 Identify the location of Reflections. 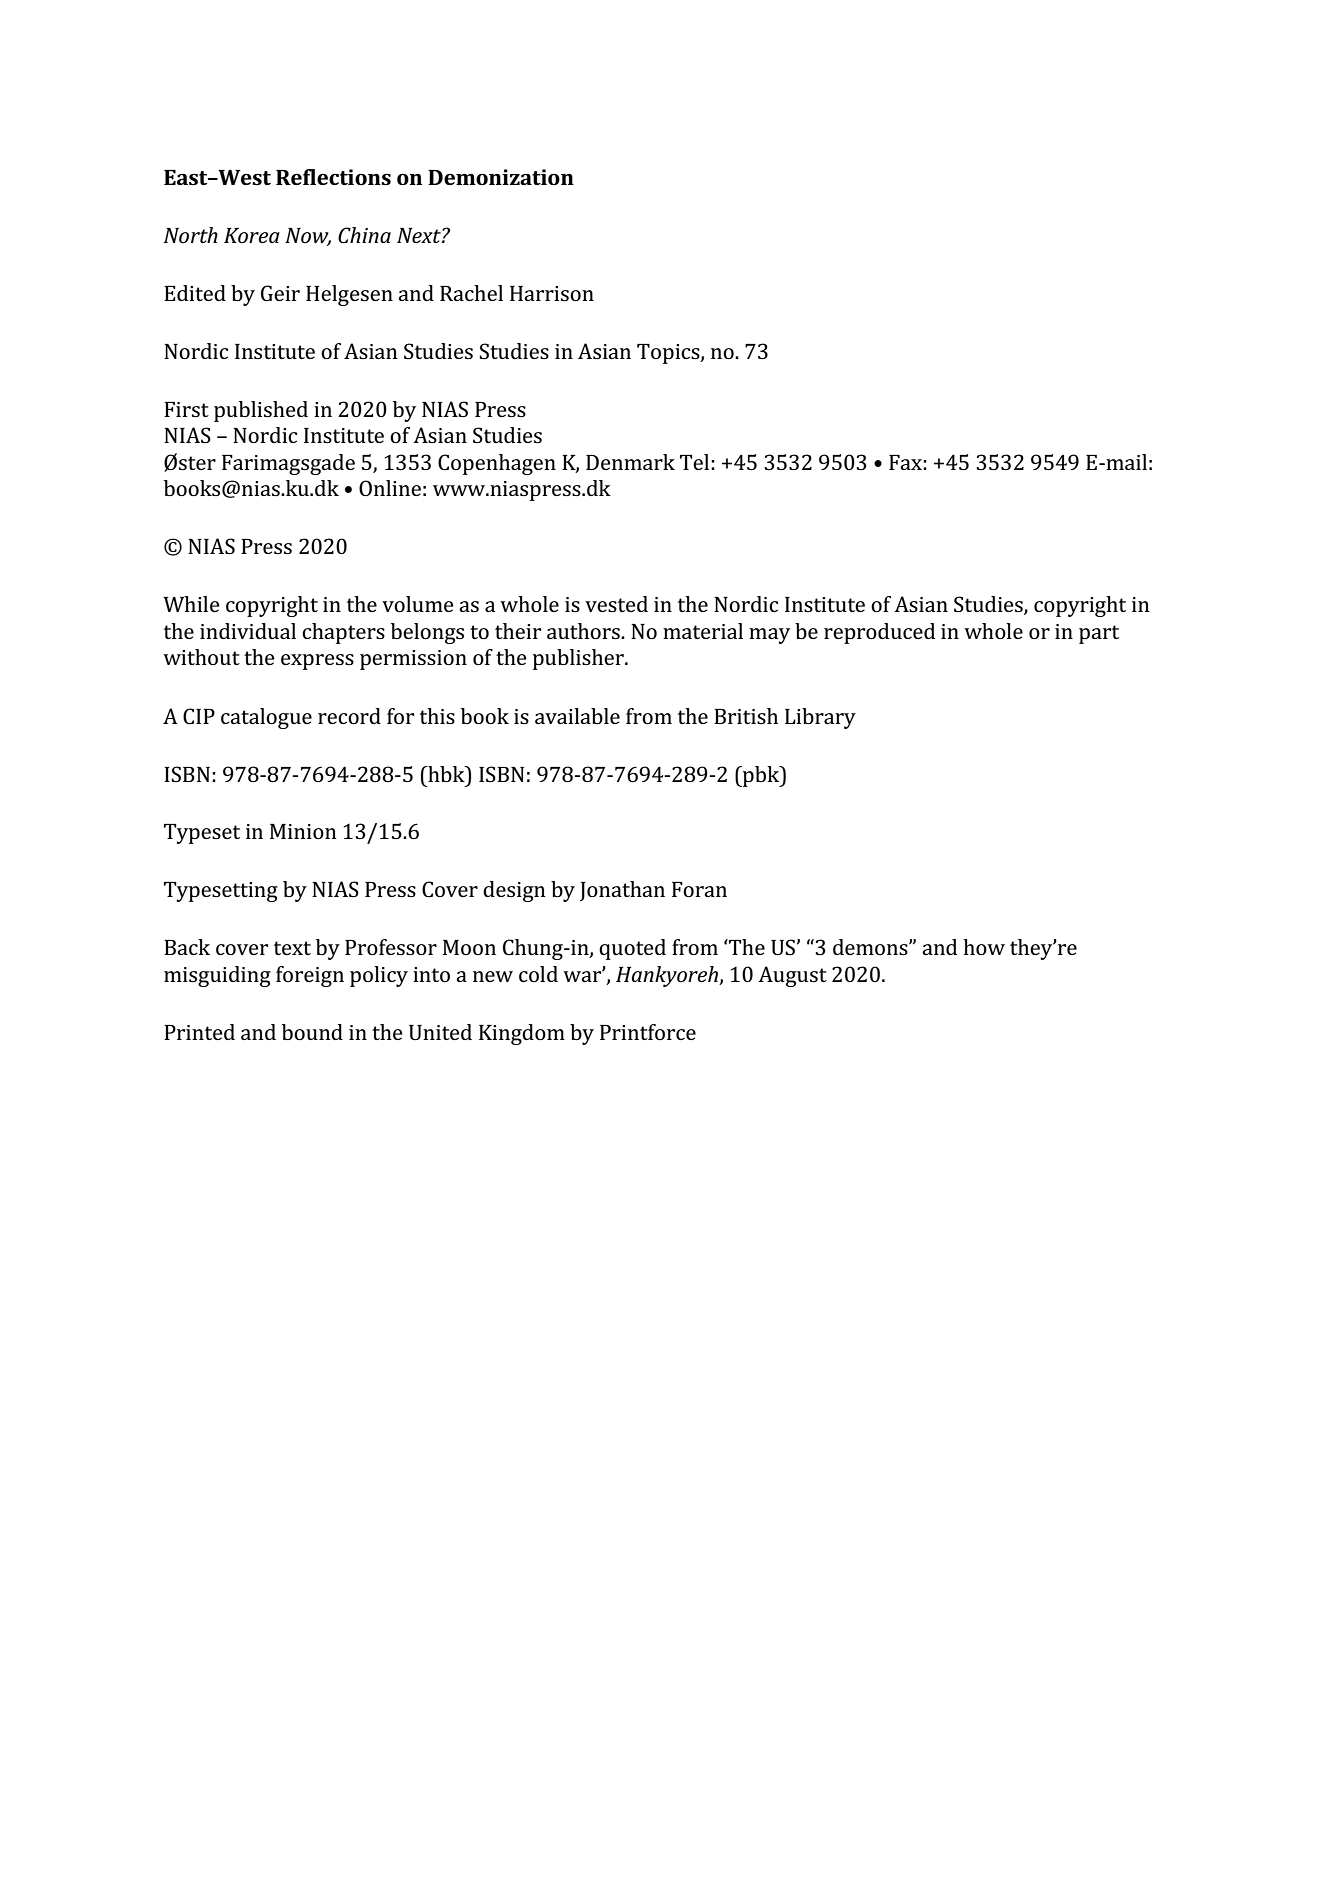
(333, 177).
